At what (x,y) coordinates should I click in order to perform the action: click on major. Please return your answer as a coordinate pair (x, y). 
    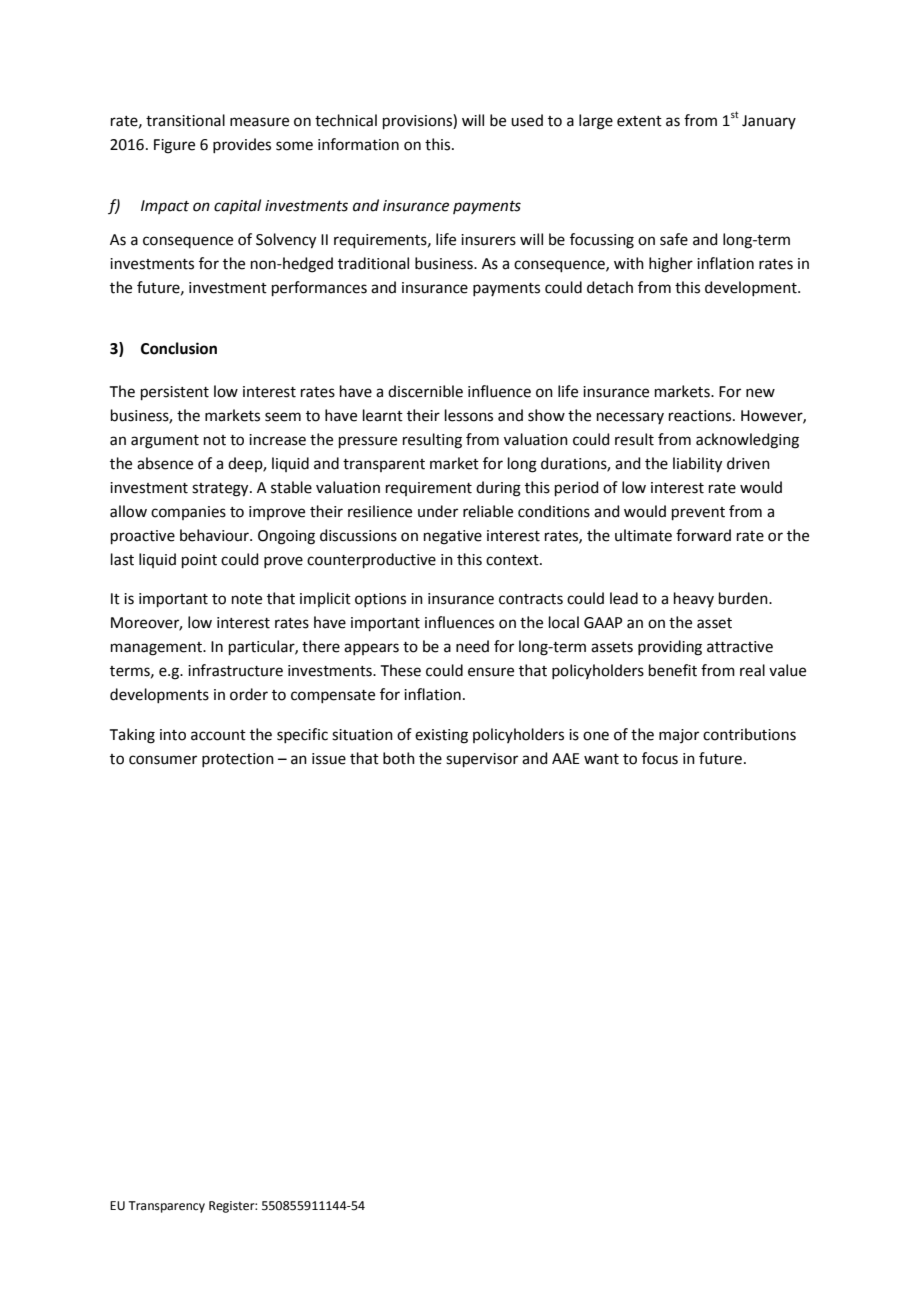
    Looking at the image, I should click on (679, 736).
